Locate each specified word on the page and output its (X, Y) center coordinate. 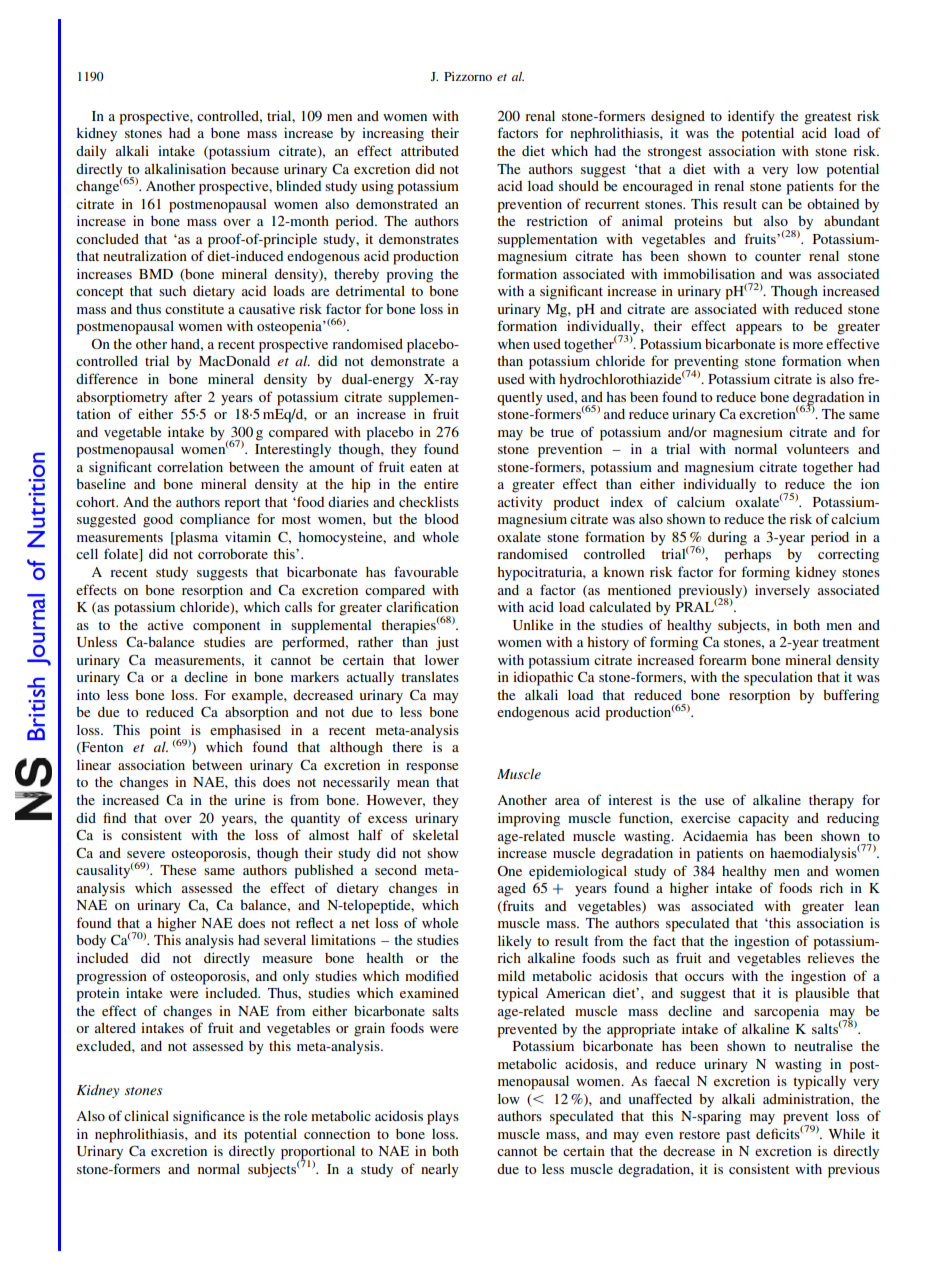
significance (209, 1117)
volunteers (817, 449)
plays (443, 1118)
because (255, 169)
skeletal (435, 834)
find (114, 817)
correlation (190, 467)
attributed (430, 151)
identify (751, 117)
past (738, 1136)
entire (441, 483)
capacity (763, 820)
